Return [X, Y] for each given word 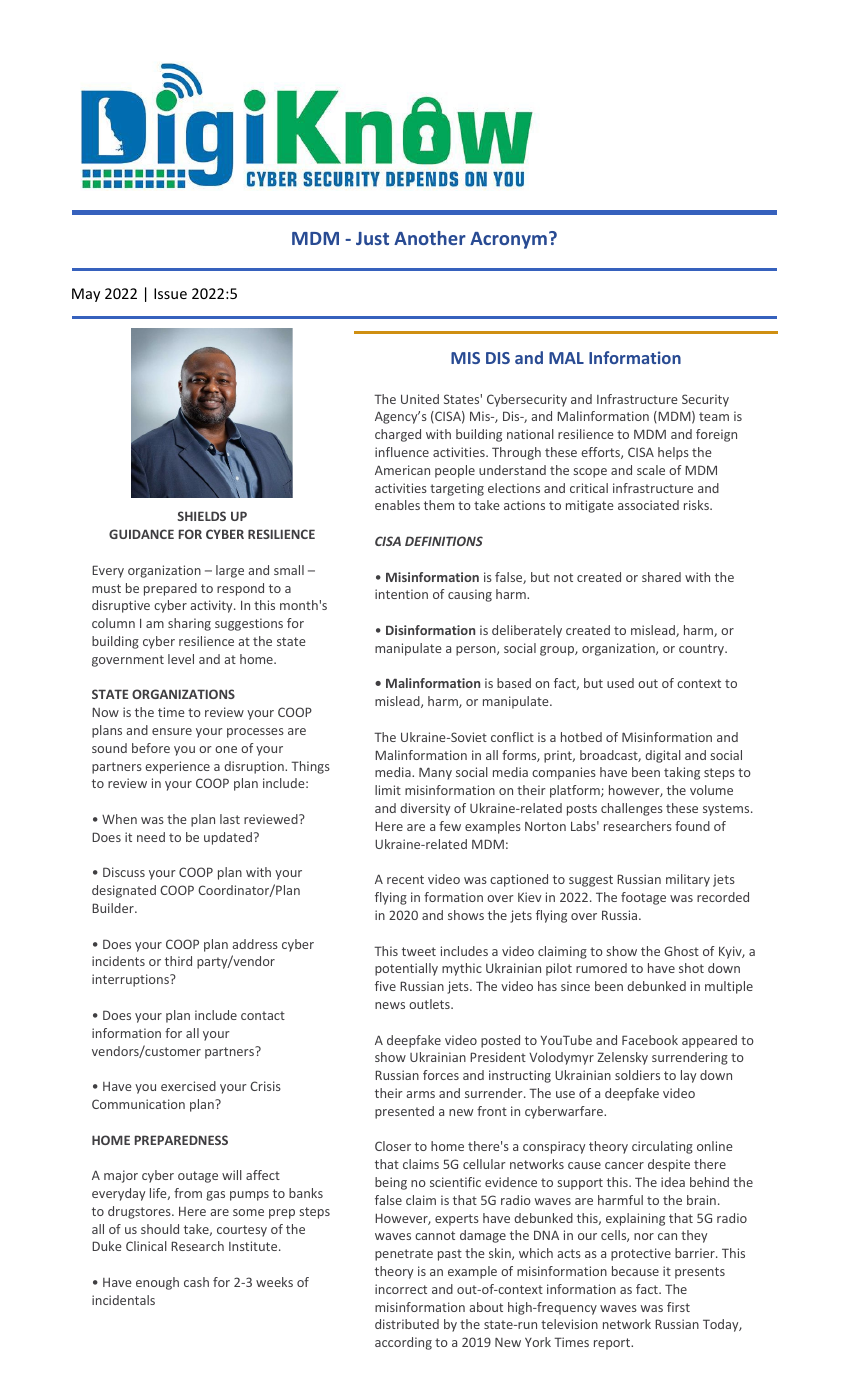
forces [441, 1075]
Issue [170, 293]
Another [430, 238]
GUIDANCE [141, 534]
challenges [632, 809]
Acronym [508, 240]
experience [177, 767]
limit [388, 790]
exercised [188, 1086]
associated [648, 505]
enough [157, 1283]
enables [397, 505]
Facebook [650, 1040]
